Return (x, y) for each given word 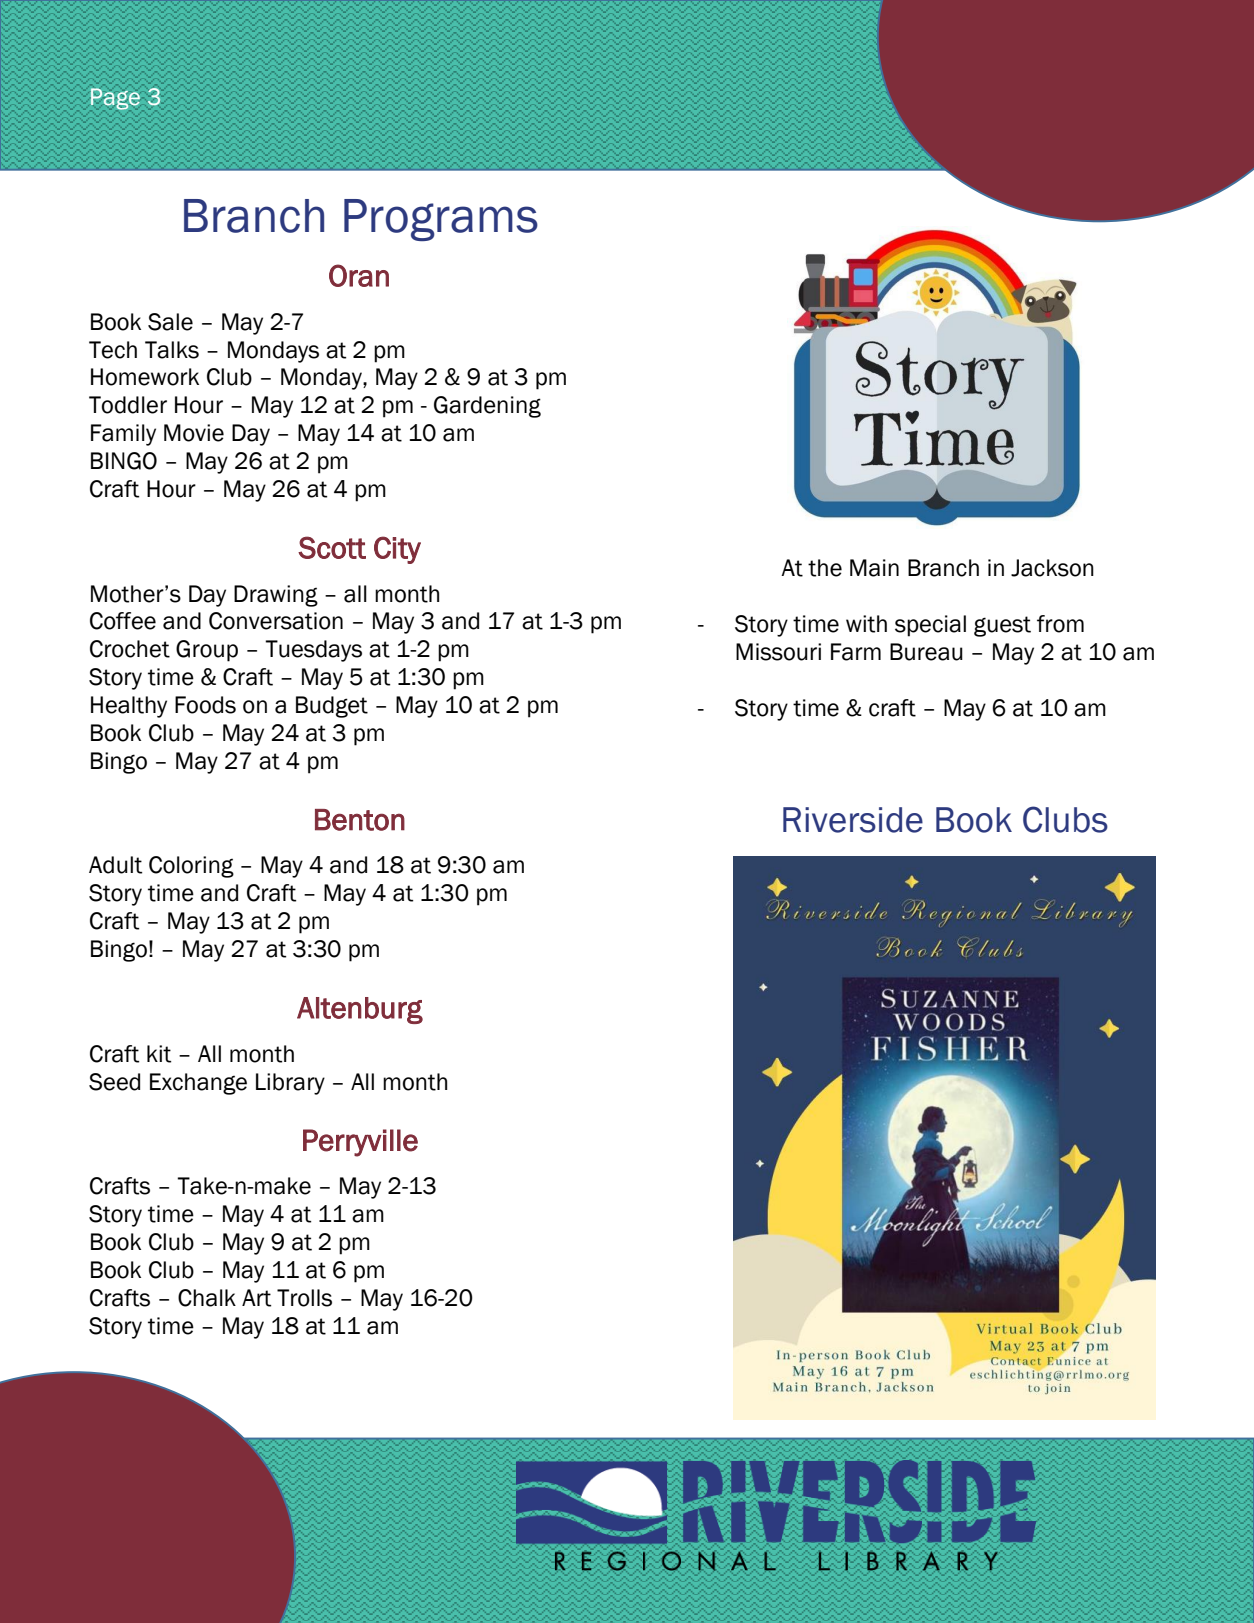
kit (159, 1054)
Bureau (926, 652)
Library (290, 1084)
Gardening (487, 407)
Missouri (778, 652)
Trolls (304, 1298)
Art (256, 1298)
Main (874, 568)
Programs (441, 220)
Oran (359, 275)
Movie (194, 433)
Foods (205, 705)
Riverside (853, 820)
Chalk (207, 1298)
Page (115, 99)
